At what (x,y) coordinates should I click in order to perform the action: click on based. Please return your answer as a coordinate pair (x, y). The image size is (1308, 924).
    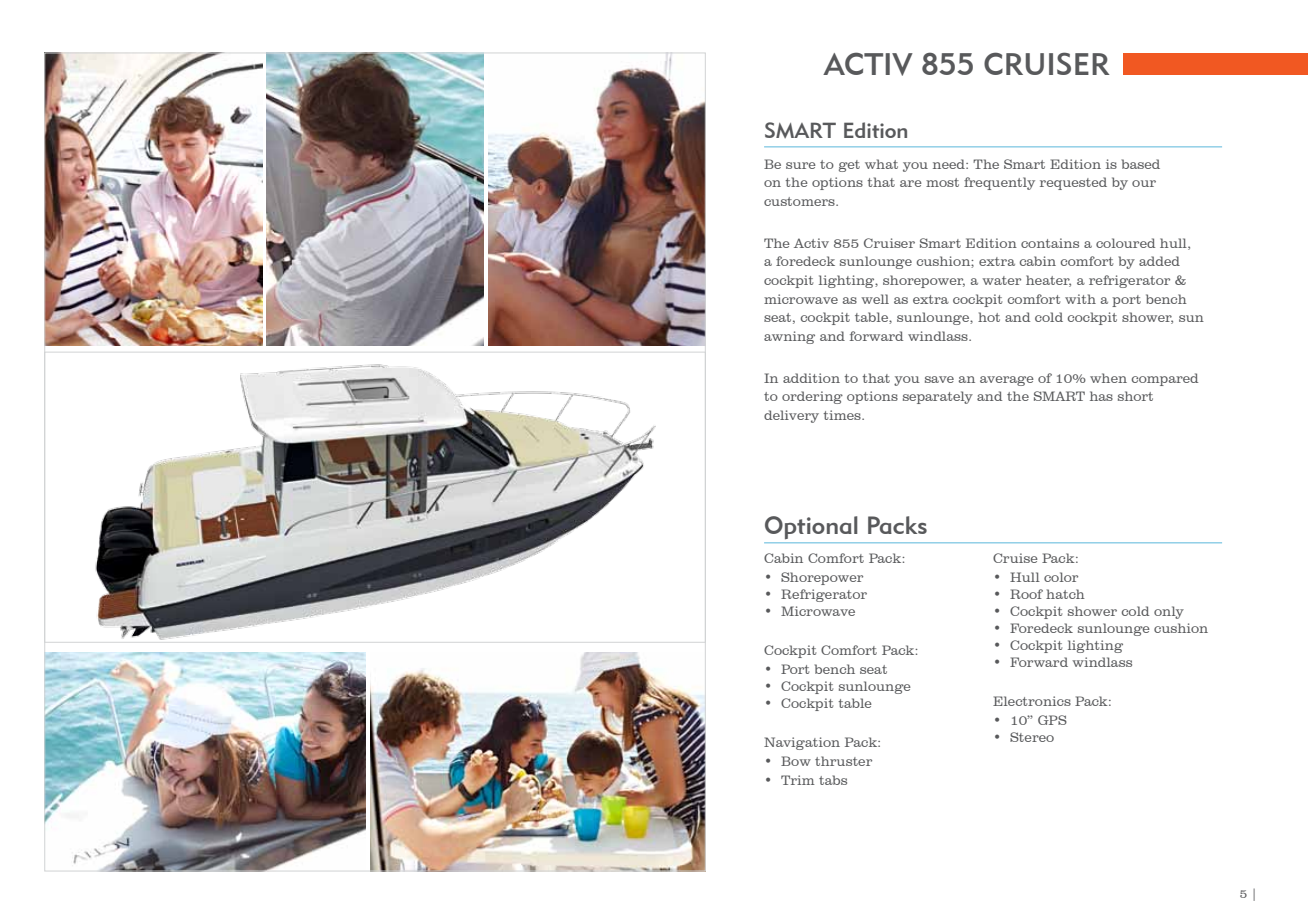
    Looking at the image, I should click on (1140, 164).
